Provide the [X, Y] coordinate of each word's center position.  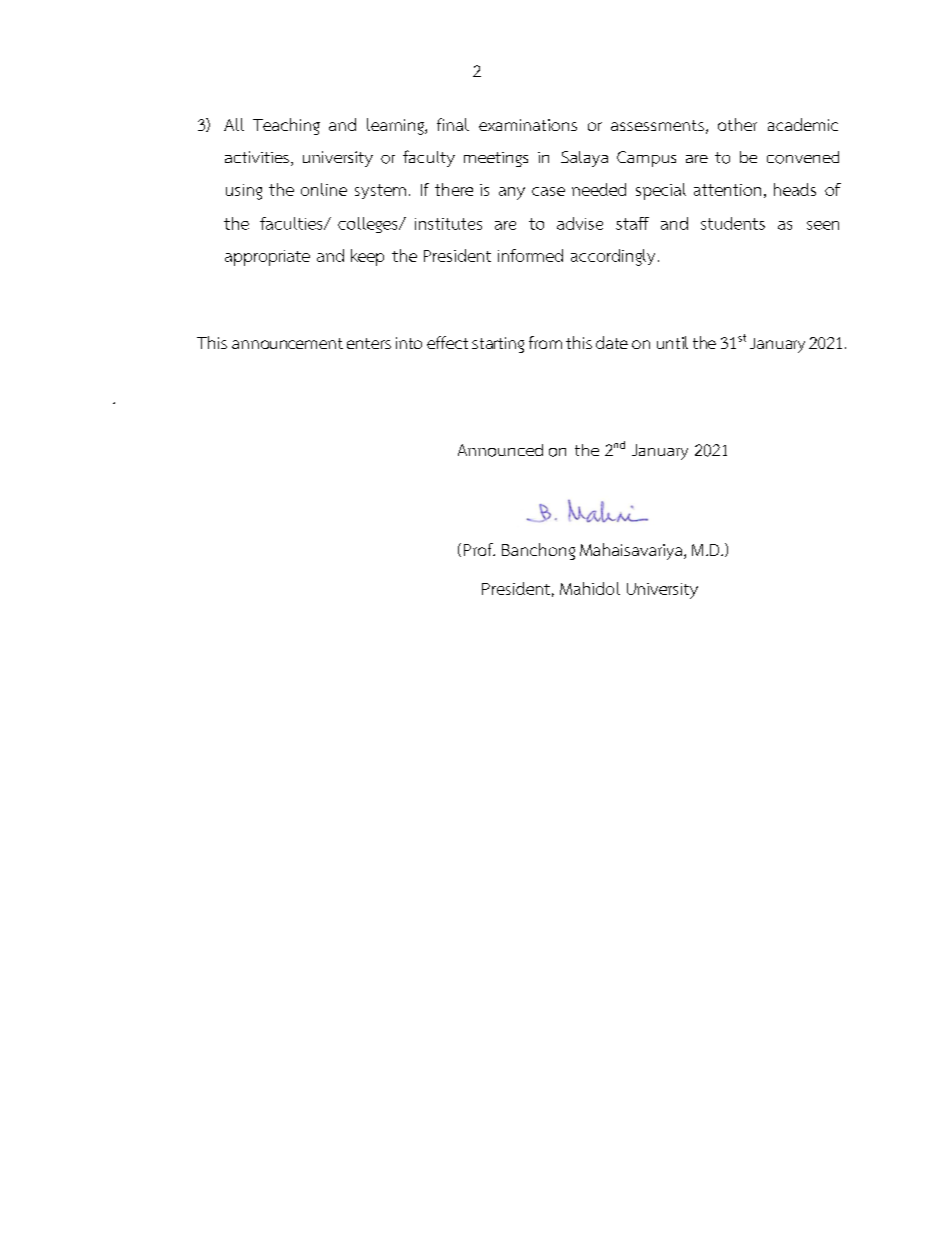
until [672, 342]
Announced [500, 450]
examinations [528, 125]
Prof [479, 549]
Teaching [286, 126]
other [737, 124]
